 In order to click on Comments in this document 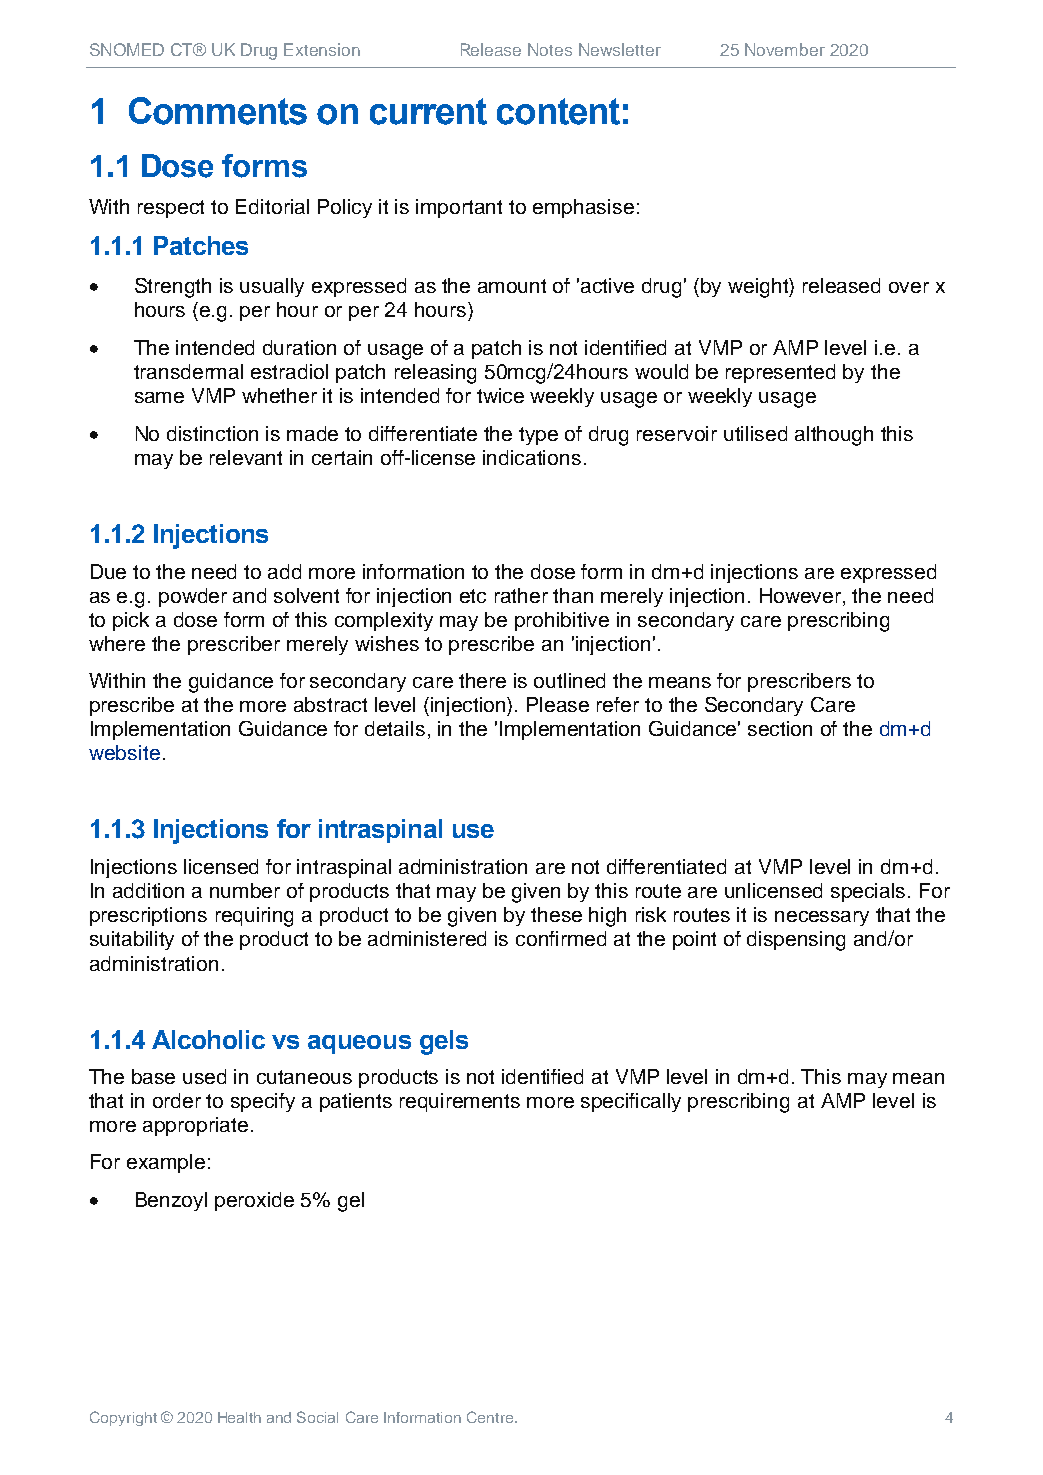, I will do `click(218, 111)`.
